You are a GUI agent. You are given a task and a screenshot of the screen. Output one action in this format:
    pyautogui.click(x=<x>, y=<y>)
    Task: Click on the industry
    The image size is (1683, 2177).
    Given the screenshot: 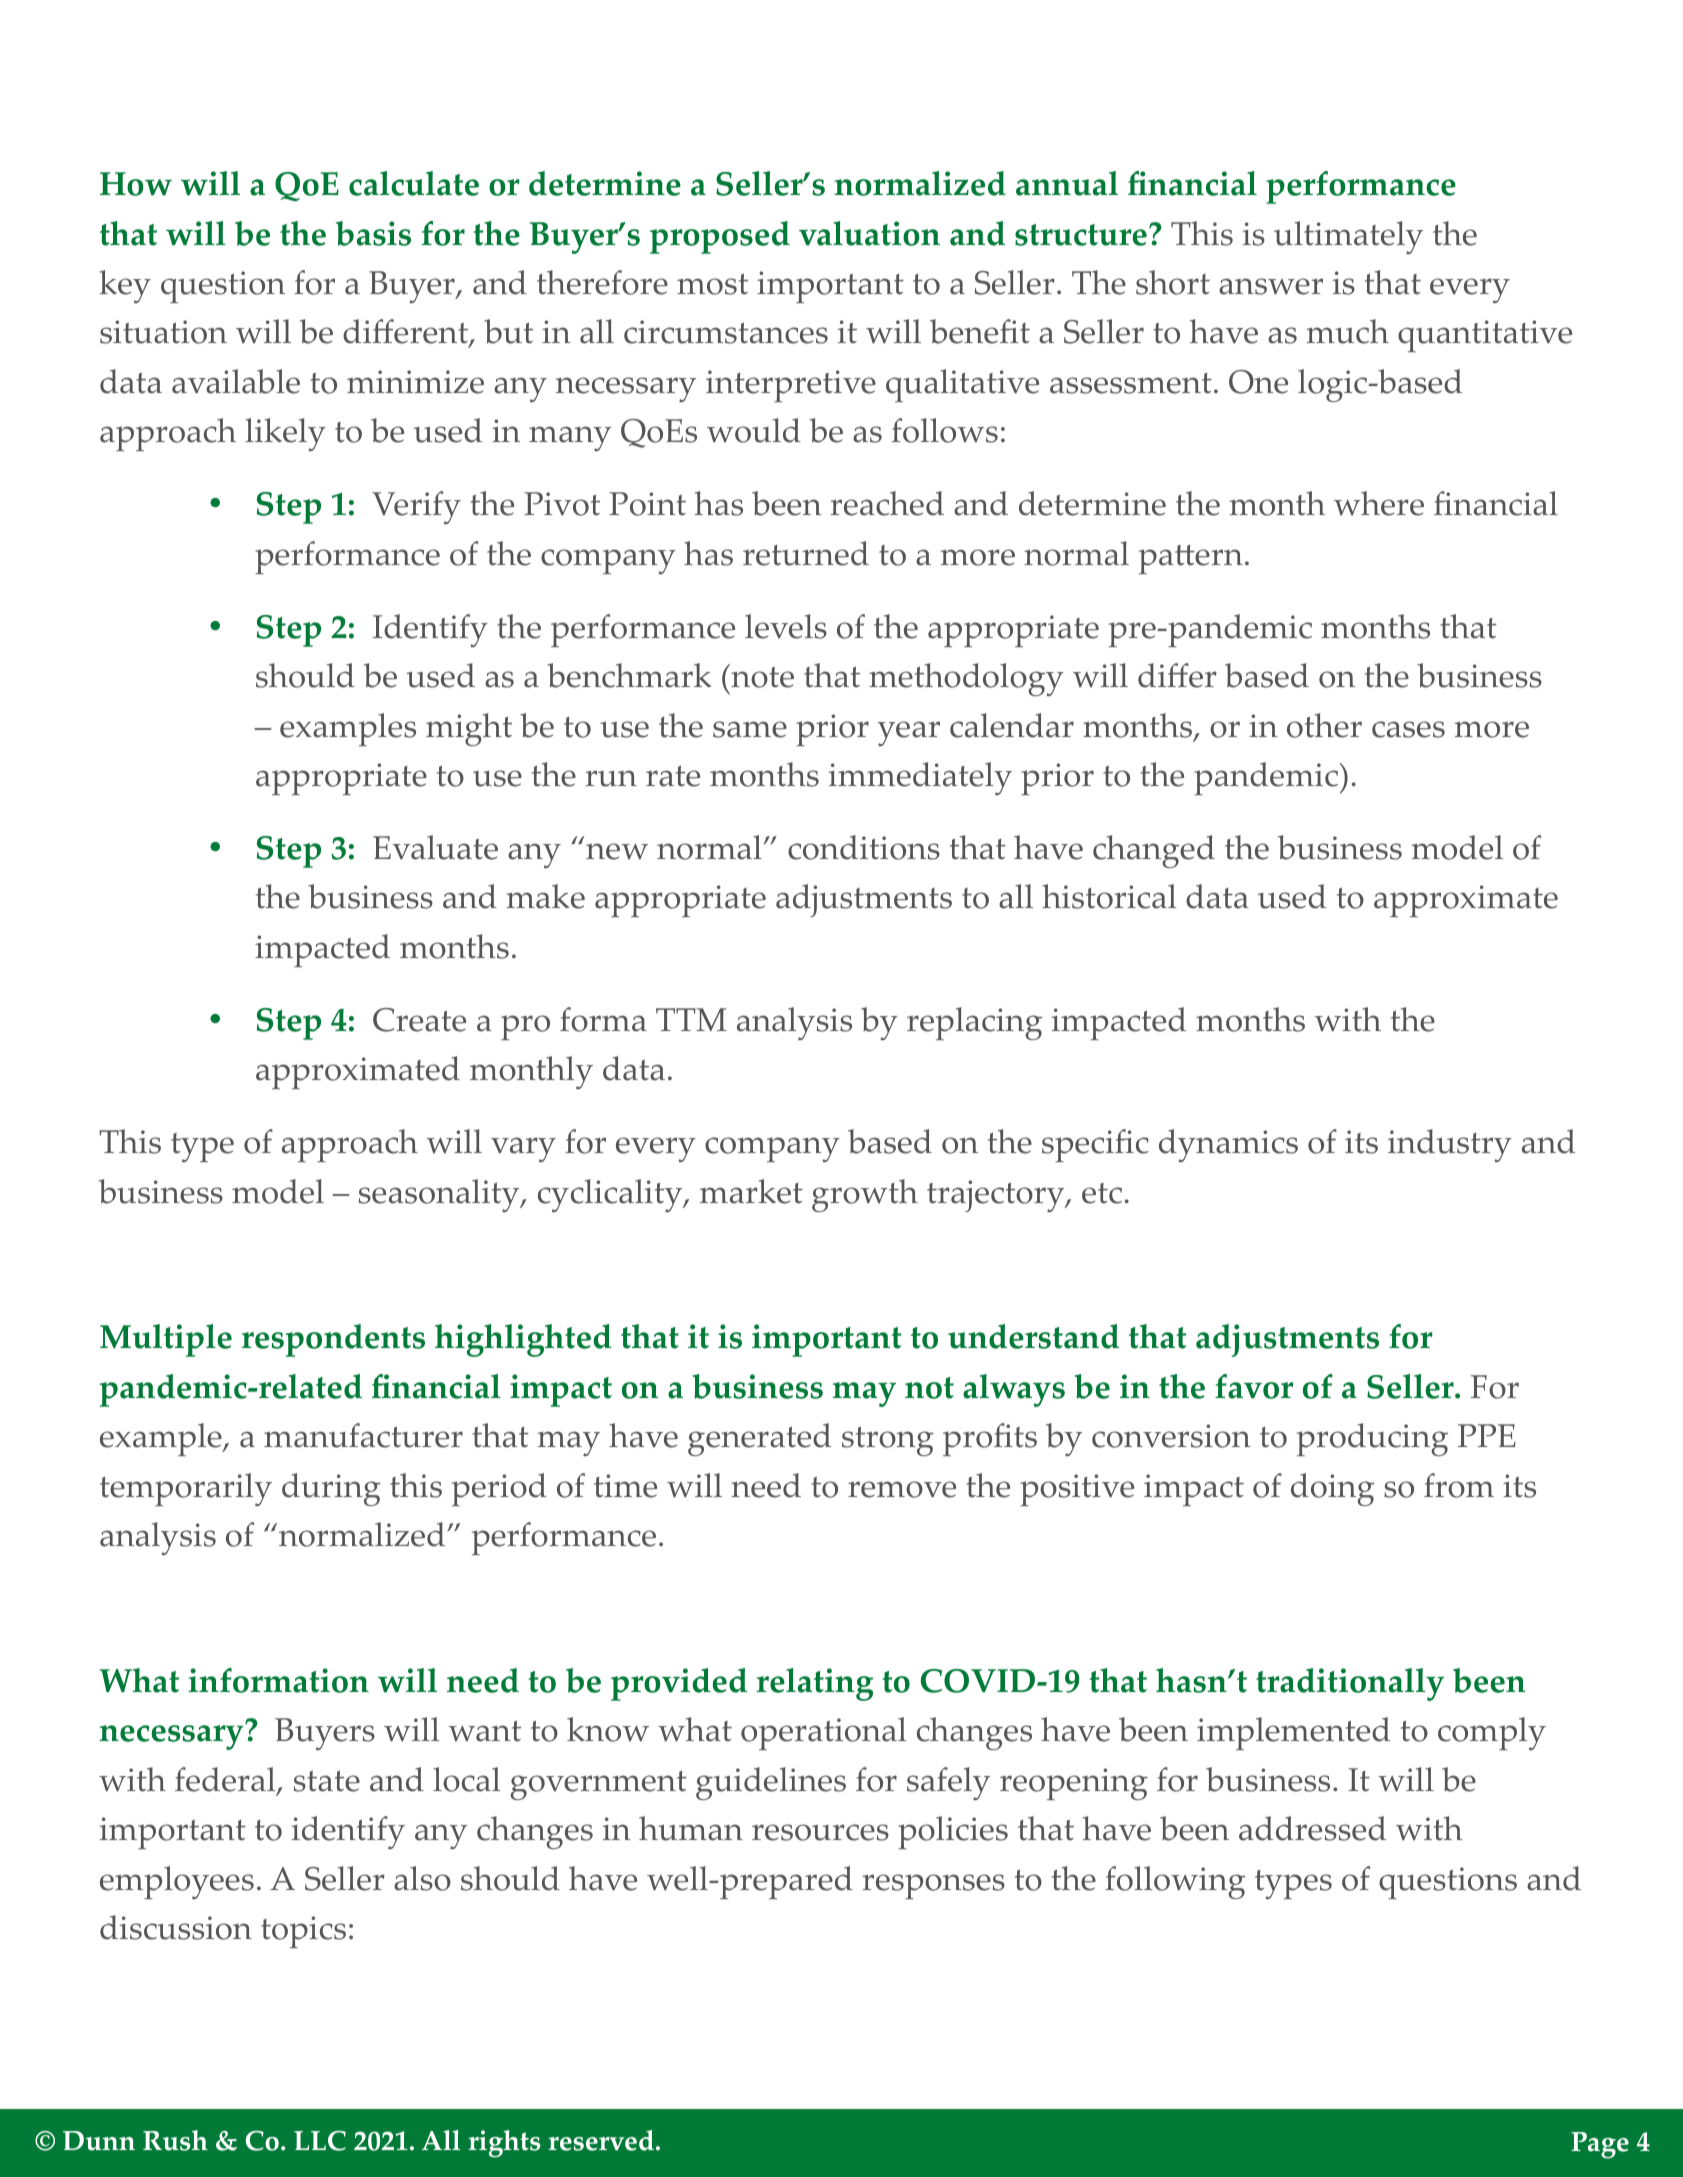 What is the action you would take?
    pyautogui.click(x=1450, y=1145)
